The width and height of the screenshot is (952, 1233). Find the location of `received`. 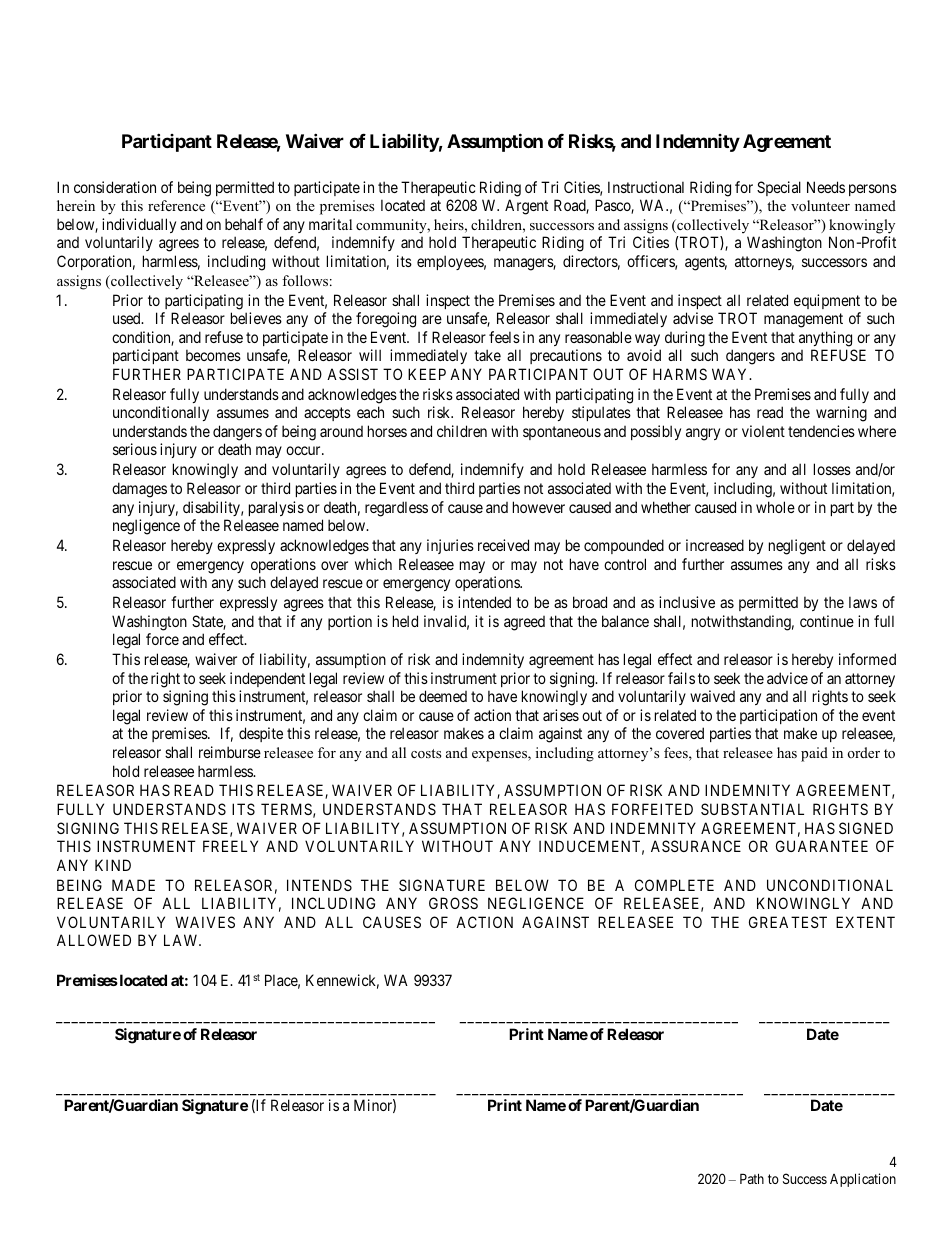

received is located at coordinates (503, 545).
